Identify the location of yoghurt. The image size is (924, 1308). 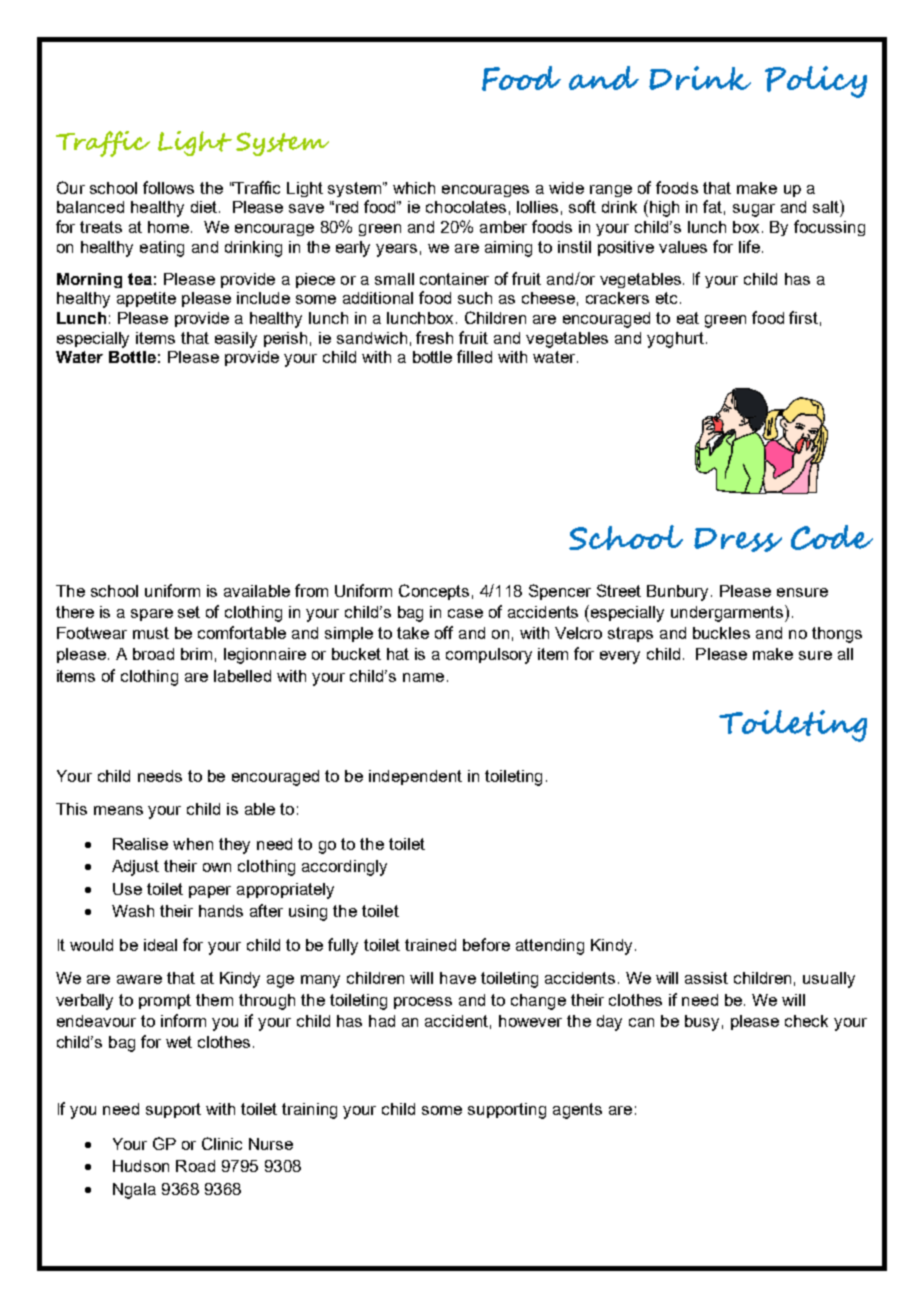
(675, 340).
